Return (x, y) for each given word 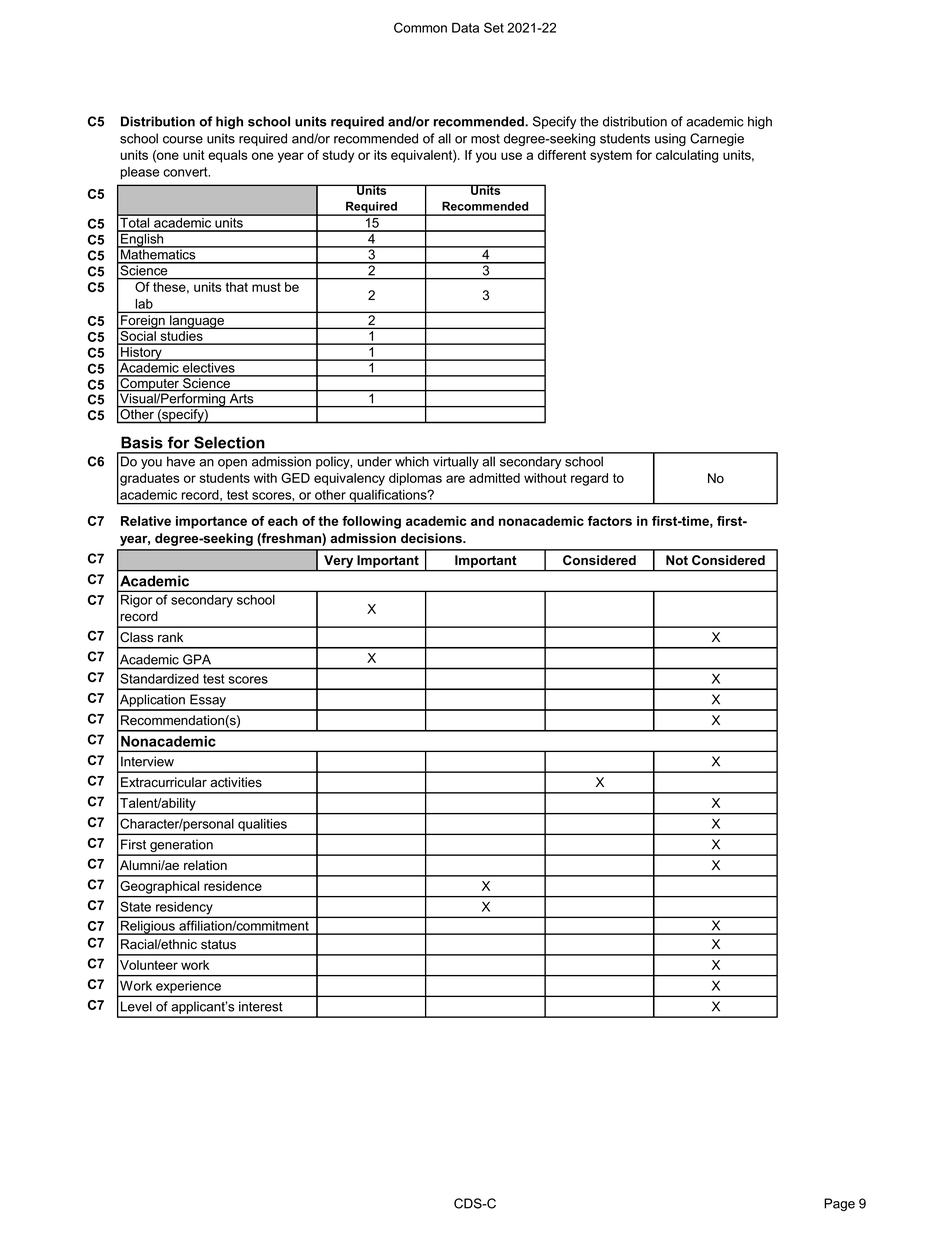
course (183, 140)
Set (494, 27)
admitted (494, 478)
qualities (262, 826)
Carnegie (717, 139)
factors (610, 521)
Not (677, 560)
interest (261, 1006)
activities (236, 782)
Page (839, 1204)
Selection (229, 442)
